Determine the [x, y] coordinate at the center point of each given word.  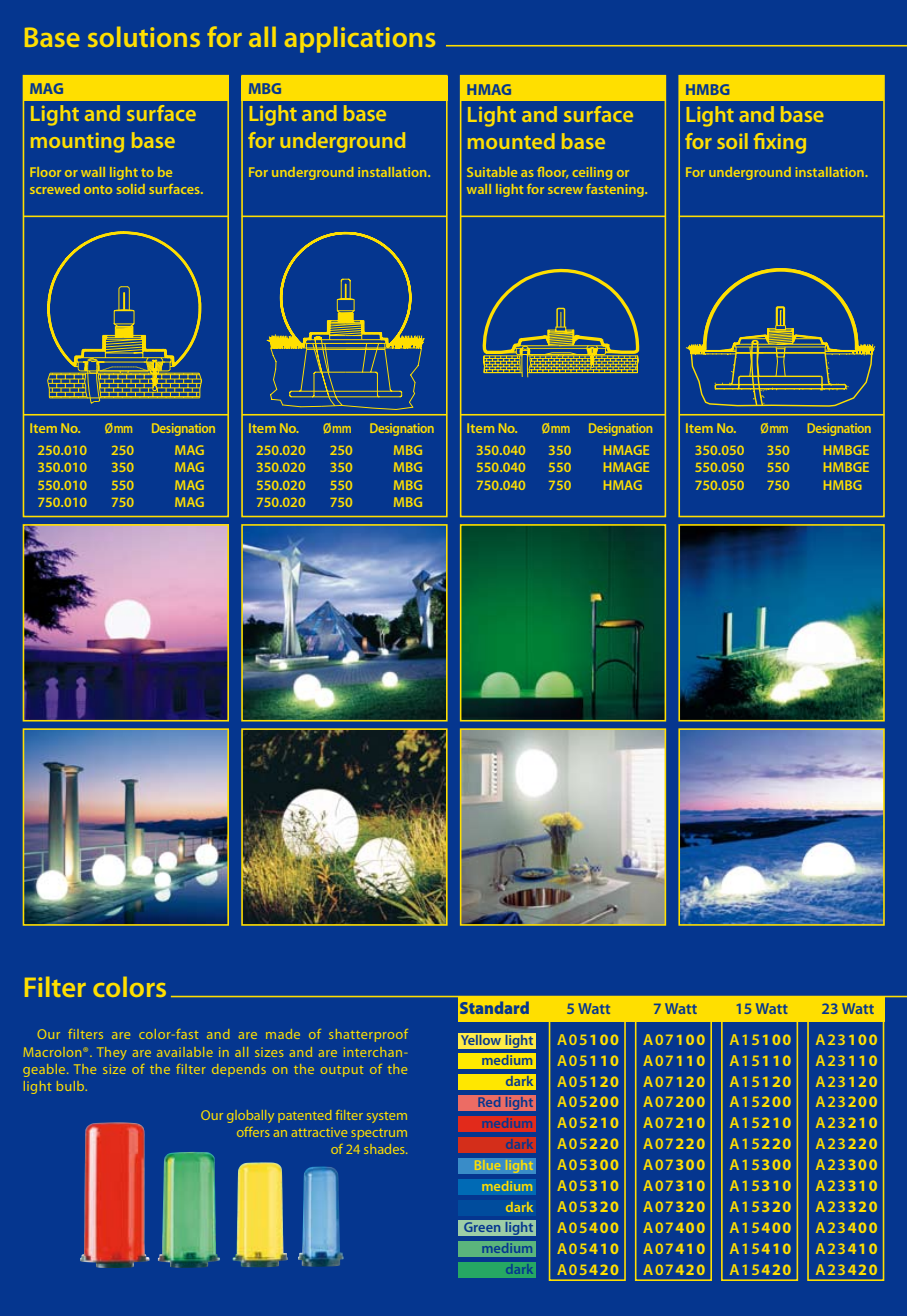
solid [131, 189]
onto [98, 190]
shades [385, 1149]
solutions [144, 37]
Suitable [492, 172]
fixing [780, 143]
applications [360, 40]
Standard [494, 1007]
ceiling [592, 173]
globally [250, 1116]
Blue [488, 1165]
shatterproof [368, 1035]
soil [732, 141]
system [387, 1117]
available [185, 1052]
